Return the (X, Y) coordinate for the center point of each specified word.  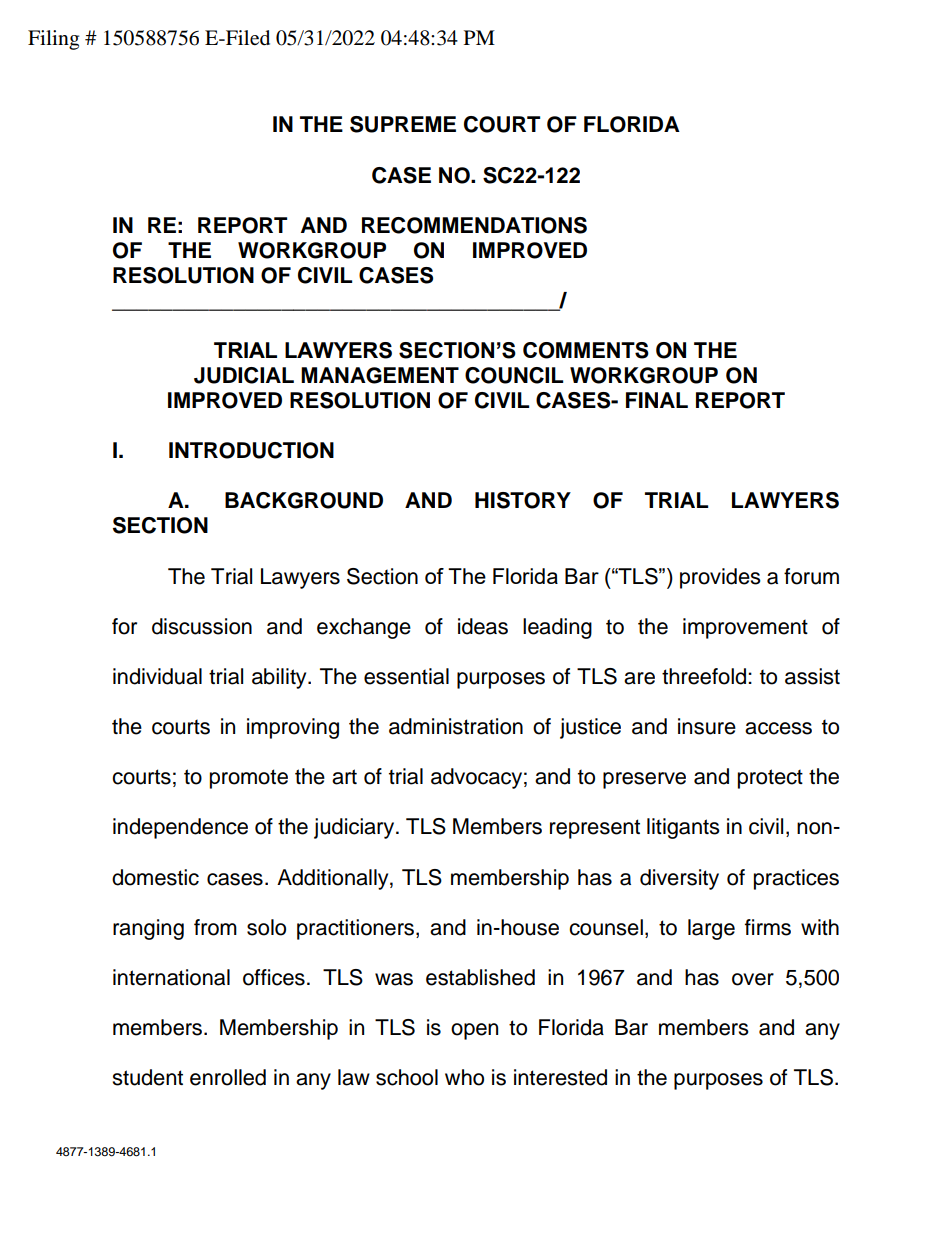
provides (720, 578)
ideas (483, 626)
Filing (53, 40)
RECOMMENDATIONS (474, 225)
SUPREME (403, 124)
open (474, 1031)
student (147, 1077)
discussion (202, 626)
